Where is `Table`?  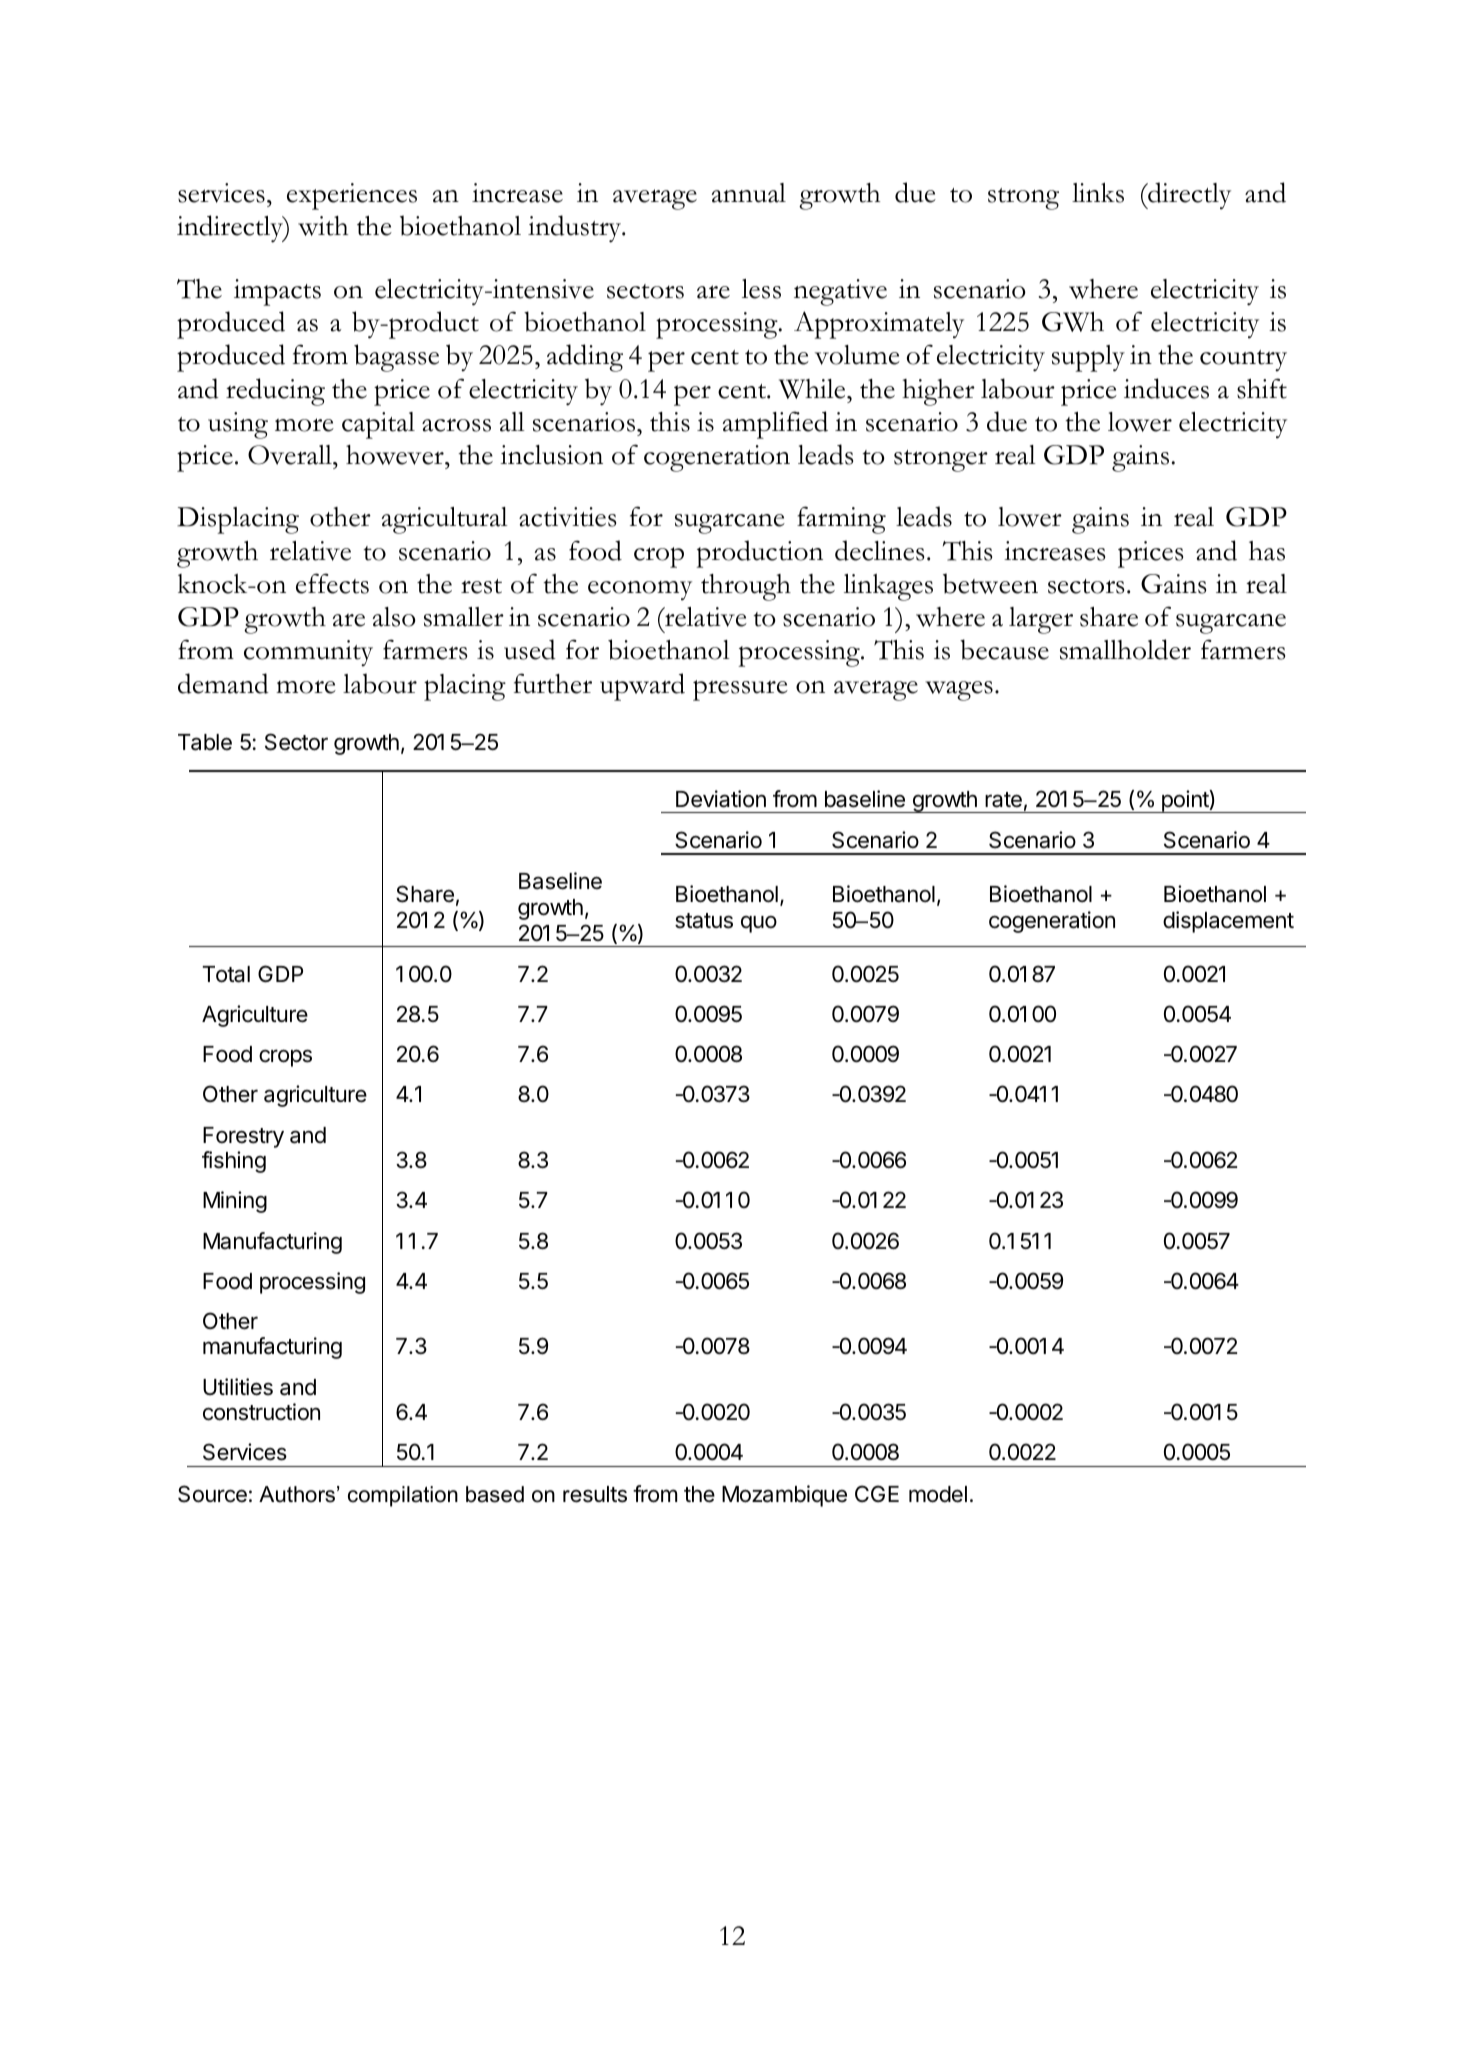
Table is located at coordinates (205, 742).
